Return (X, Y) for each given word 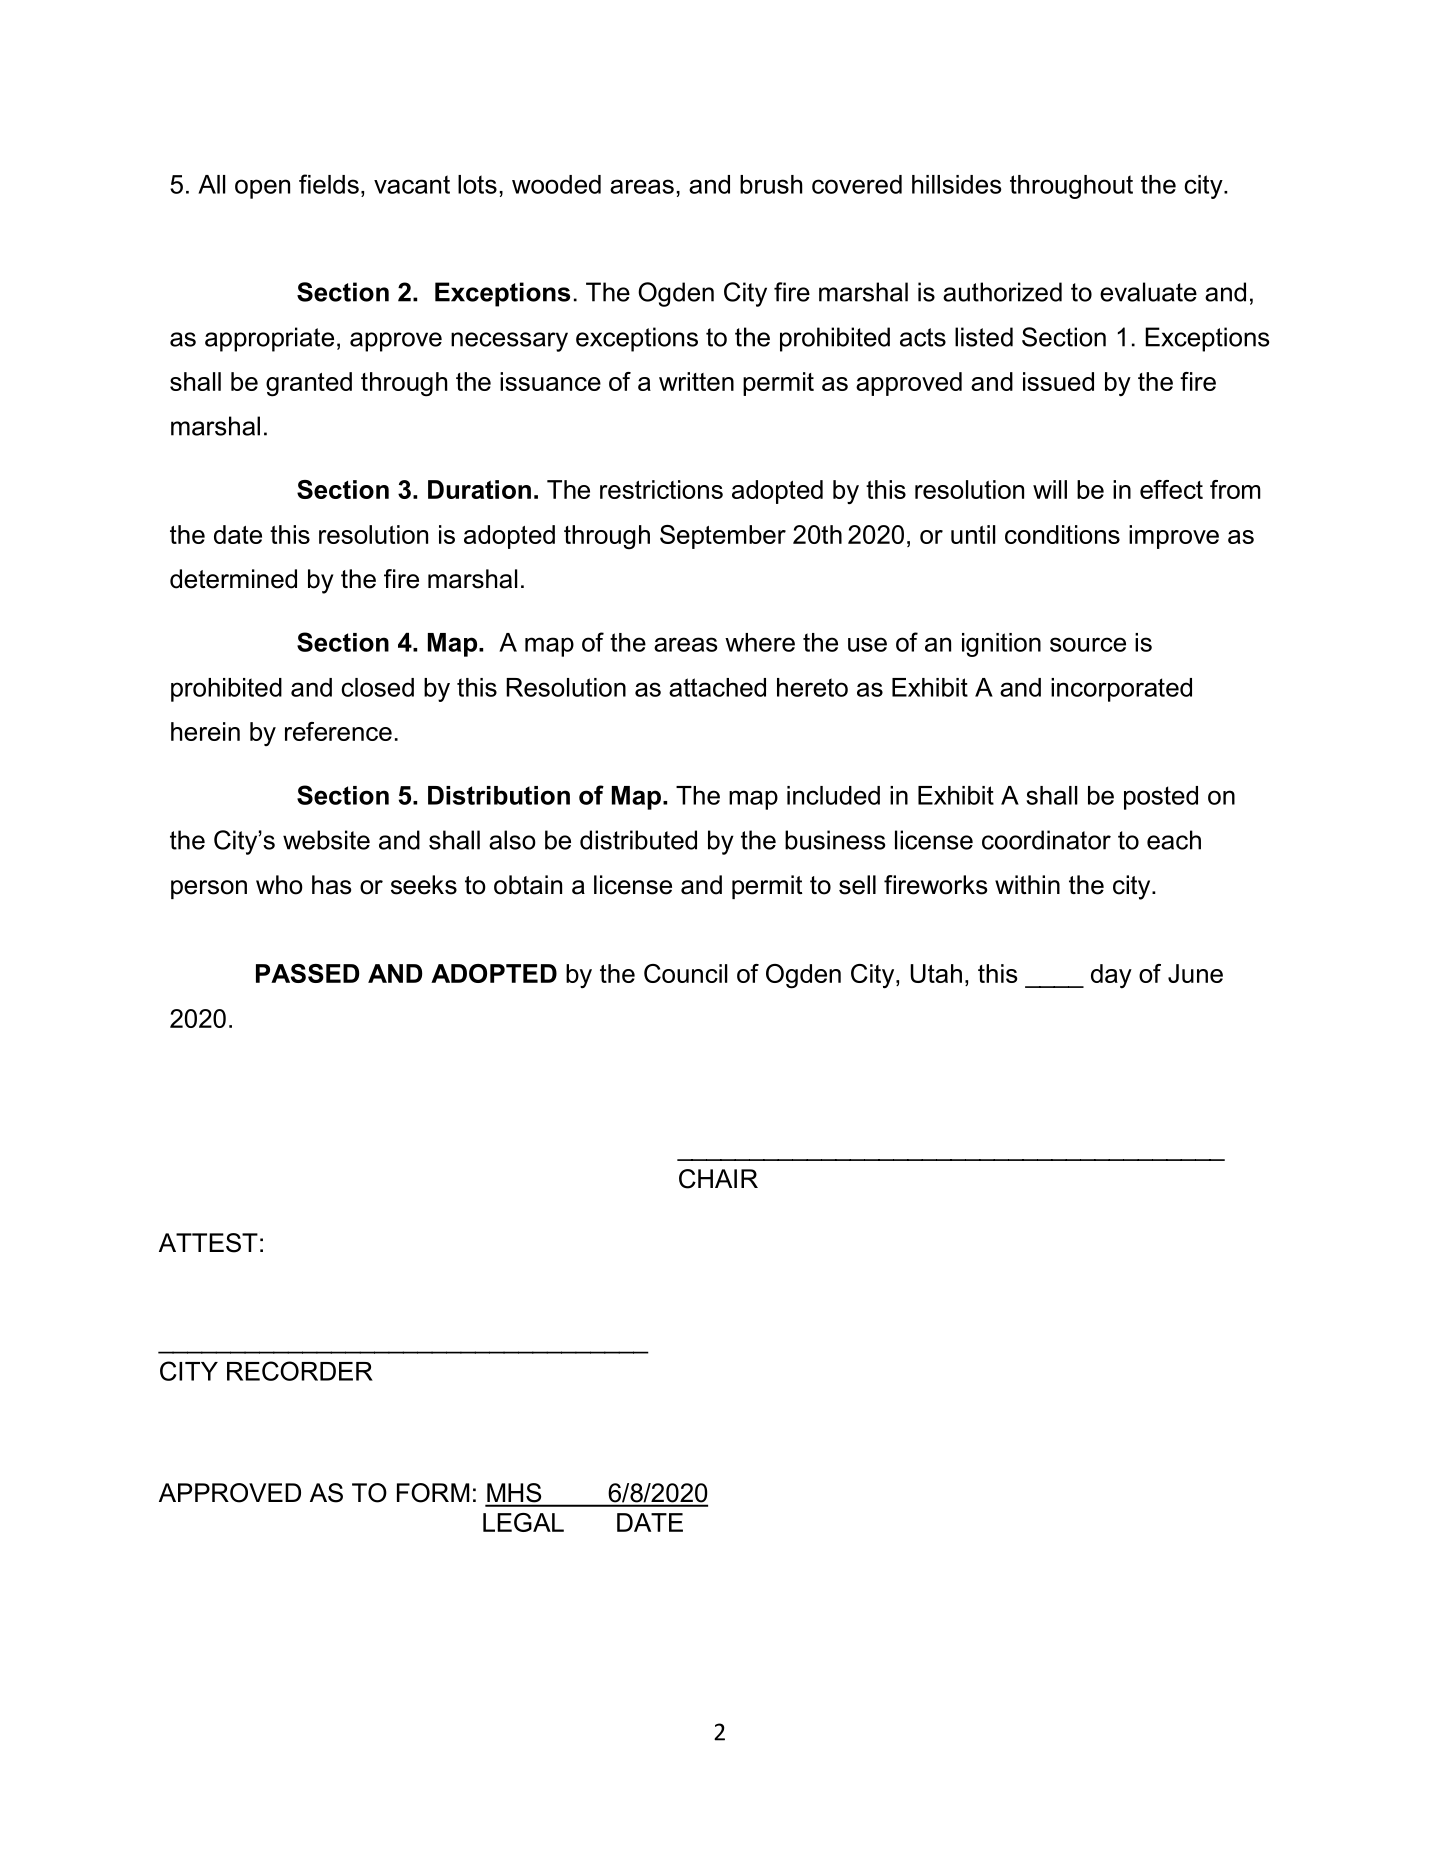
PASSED (307, 973)
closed (377, 687)
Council (685, 973)
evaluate (1148, 292)
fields (329, 184)
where (760, 642)
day (1111, 976)
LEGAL (523, 1522)
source (1088, 644)
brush (771, 184)
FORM (433, 1493)
